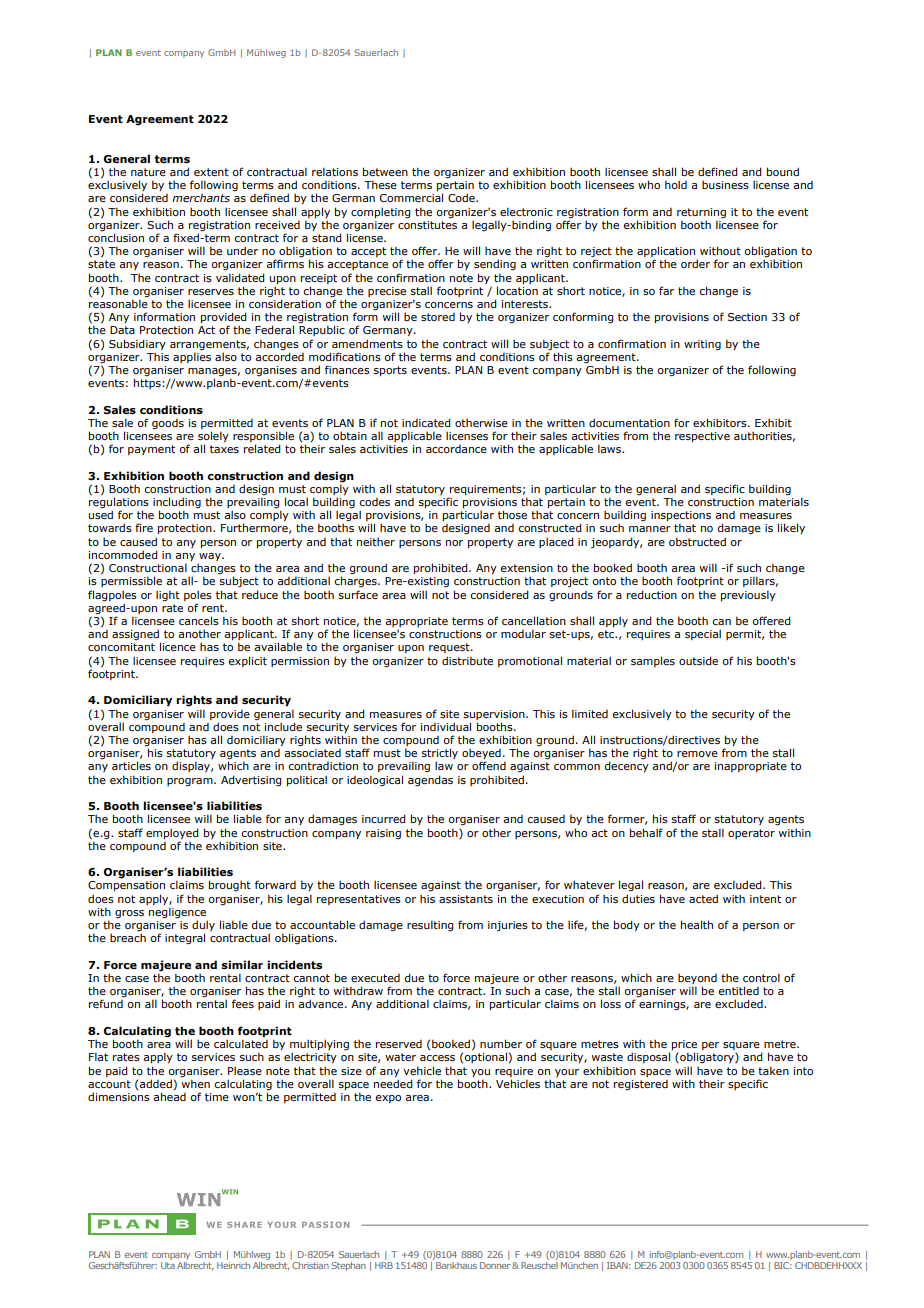 This screenshot has width=924, height=1308. What do you see at coordinates (168, 424) in the screenshot?
I see `goods` at bounding box center [168, 424].
